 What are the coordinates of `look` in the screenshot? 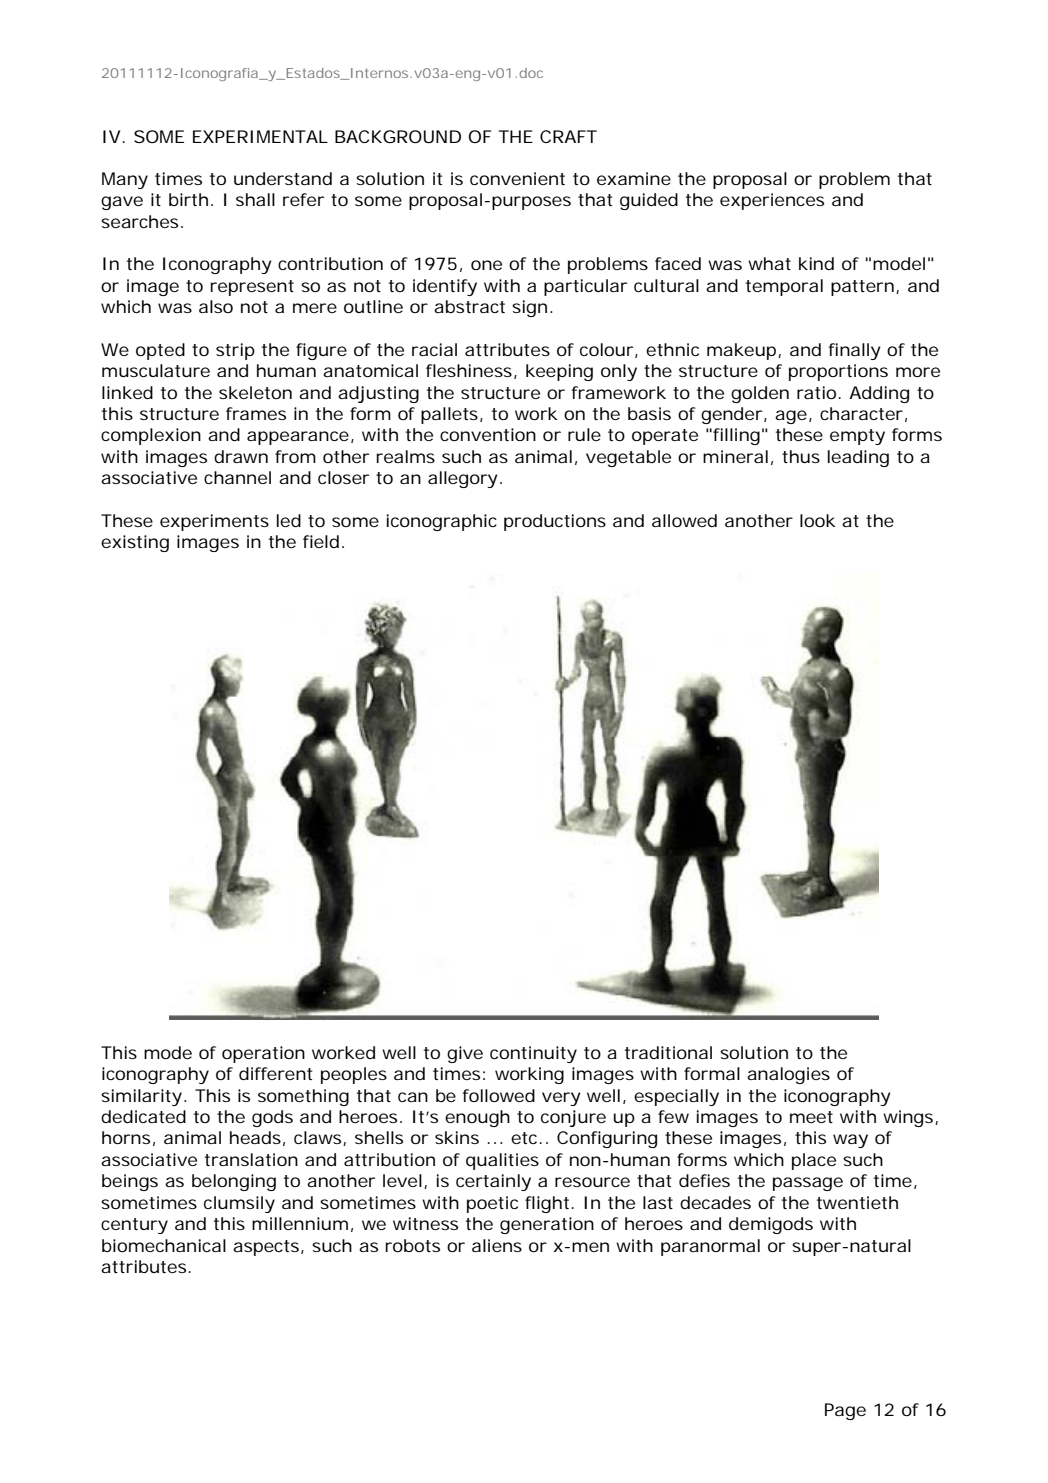 It's located at (818, 520).
